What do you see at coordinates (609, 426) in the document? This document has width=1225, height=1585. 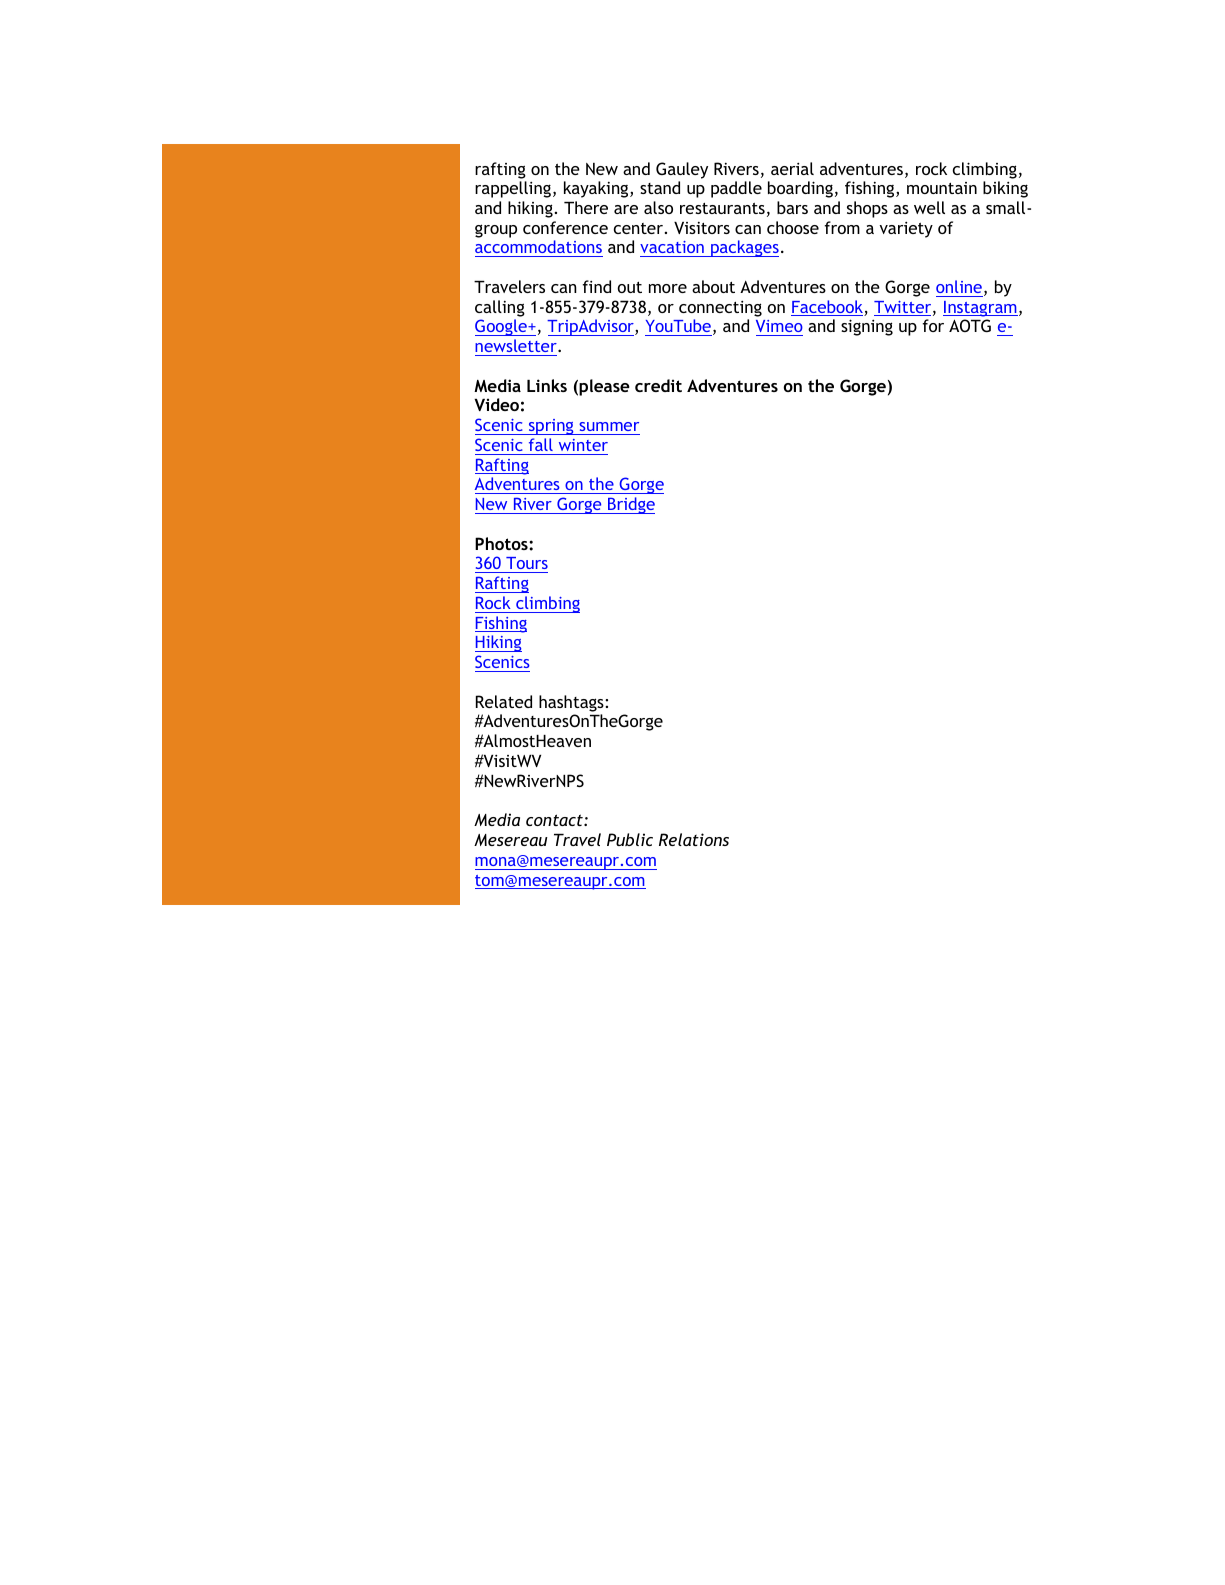 I see `summer` at bounding box center [609, 426].
